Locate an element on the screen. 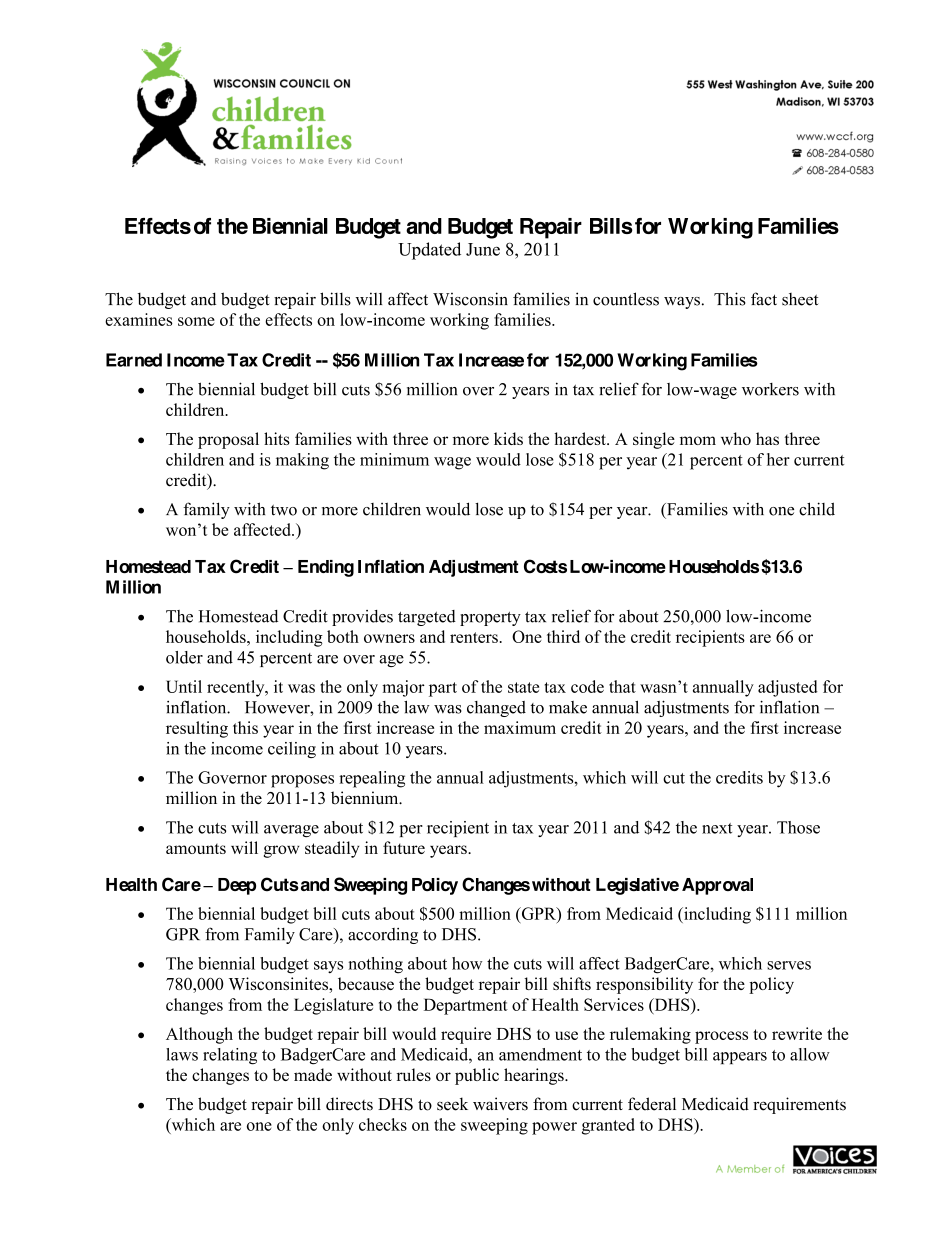 Image resolution: width=952 pixels, height=1233 pixels. fact is located at coordinates (764, 299).
